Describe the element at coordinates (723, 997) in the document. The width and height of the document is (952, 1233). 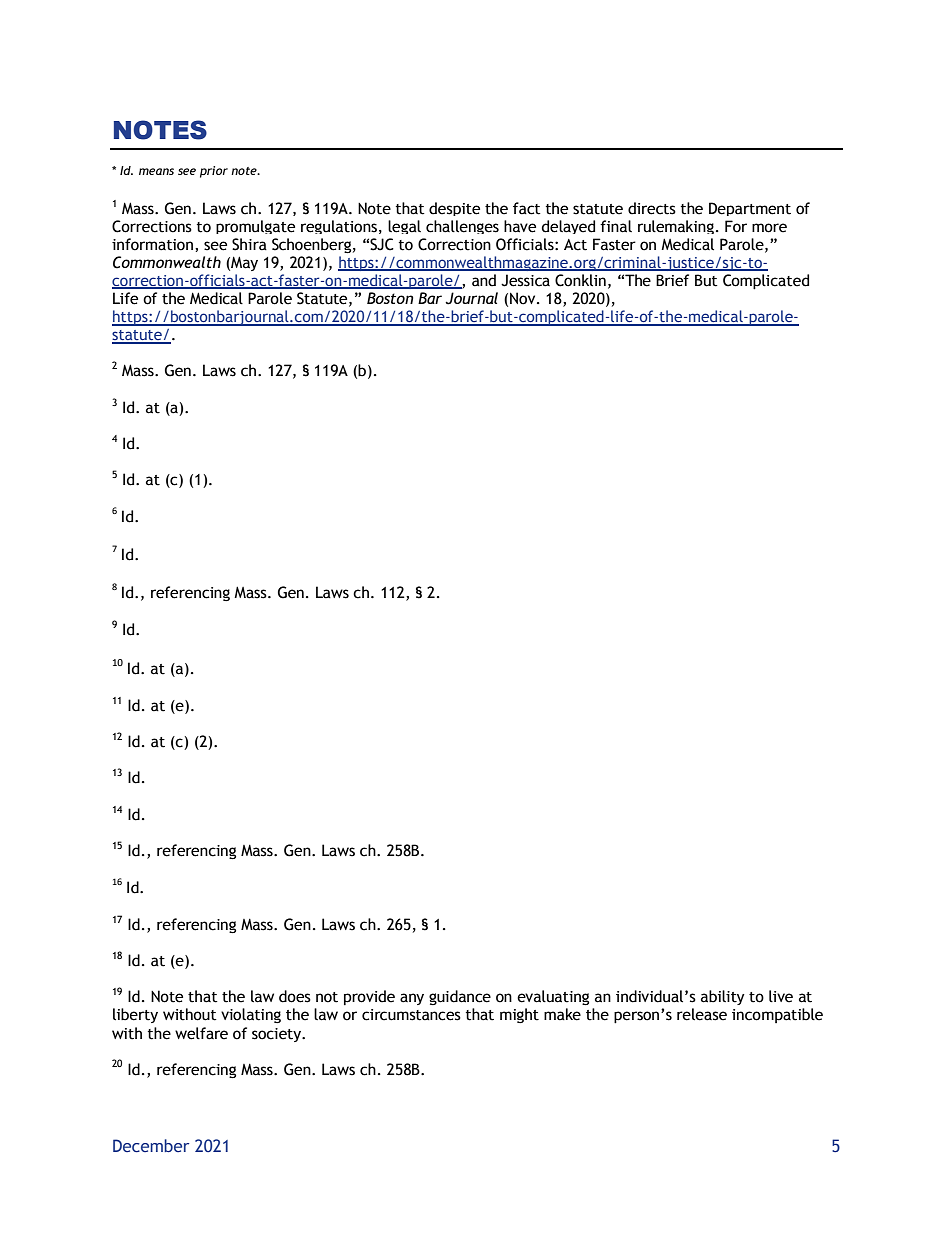
I see `ability` at that location.
